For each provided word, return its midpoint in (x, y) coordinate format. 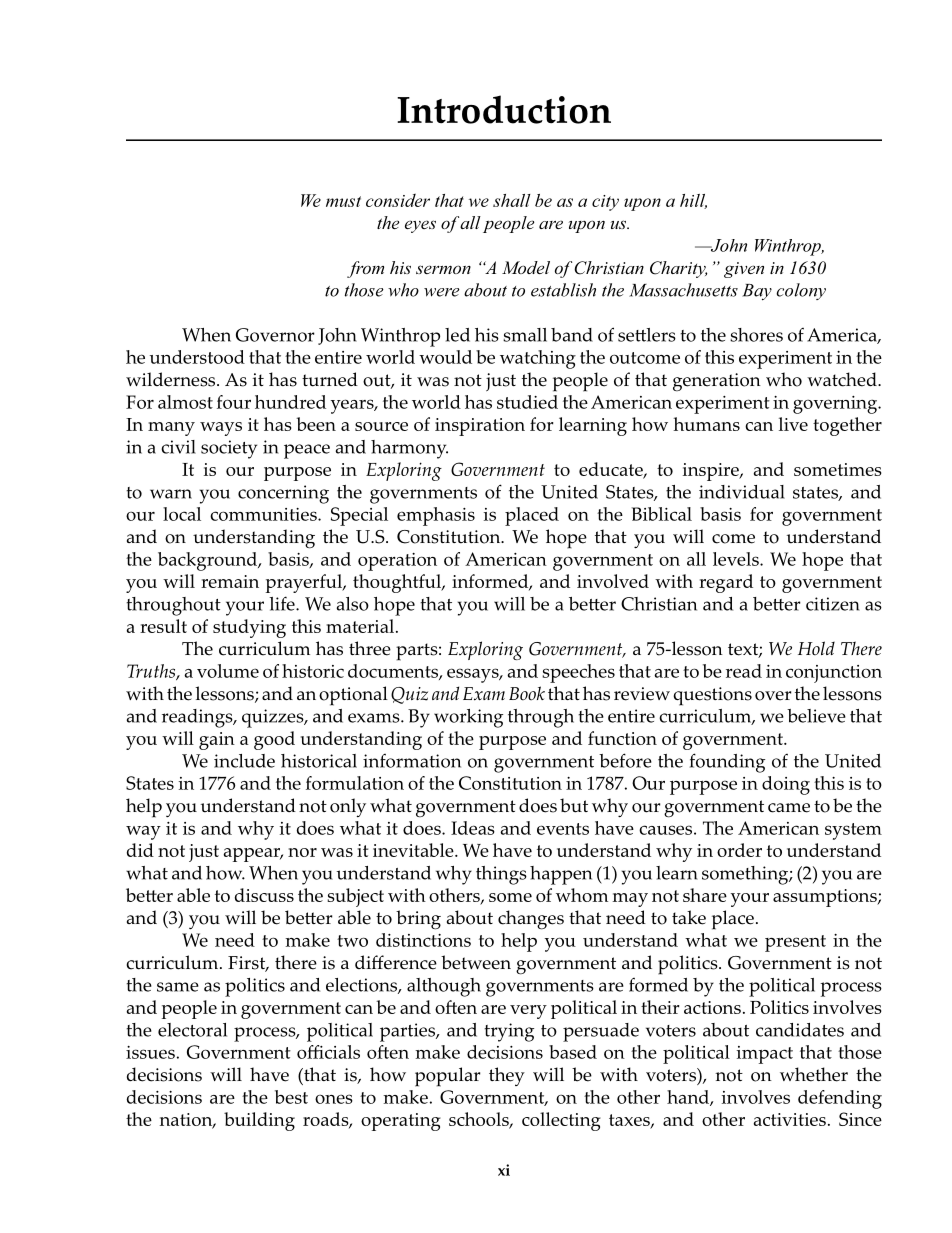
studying (249, 628)
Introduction (504, 109)
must (343, 201)
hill (693, 201)
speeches (578, 673)
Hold (816, 648)
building (259, 1121)
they (507, 1076)
